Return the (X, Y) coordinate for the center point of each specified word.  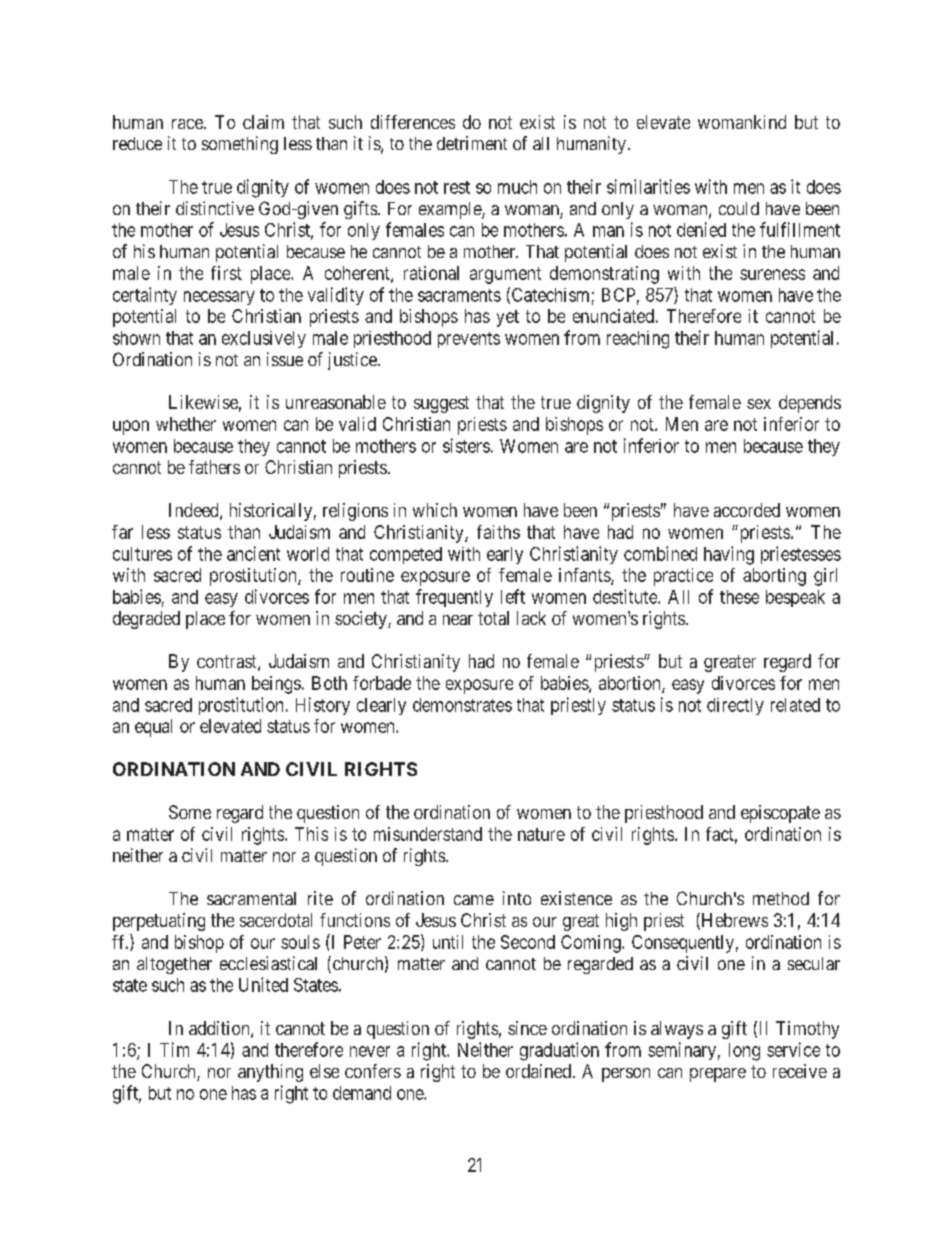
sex (759, 404)
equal (153, 728)
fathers (214, 467)
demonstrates (462, 705)
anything (270, 1073)
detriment (472, 143)
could (739, 208)
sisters (466, 445)
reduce (137, 143)
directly (735, 706)
